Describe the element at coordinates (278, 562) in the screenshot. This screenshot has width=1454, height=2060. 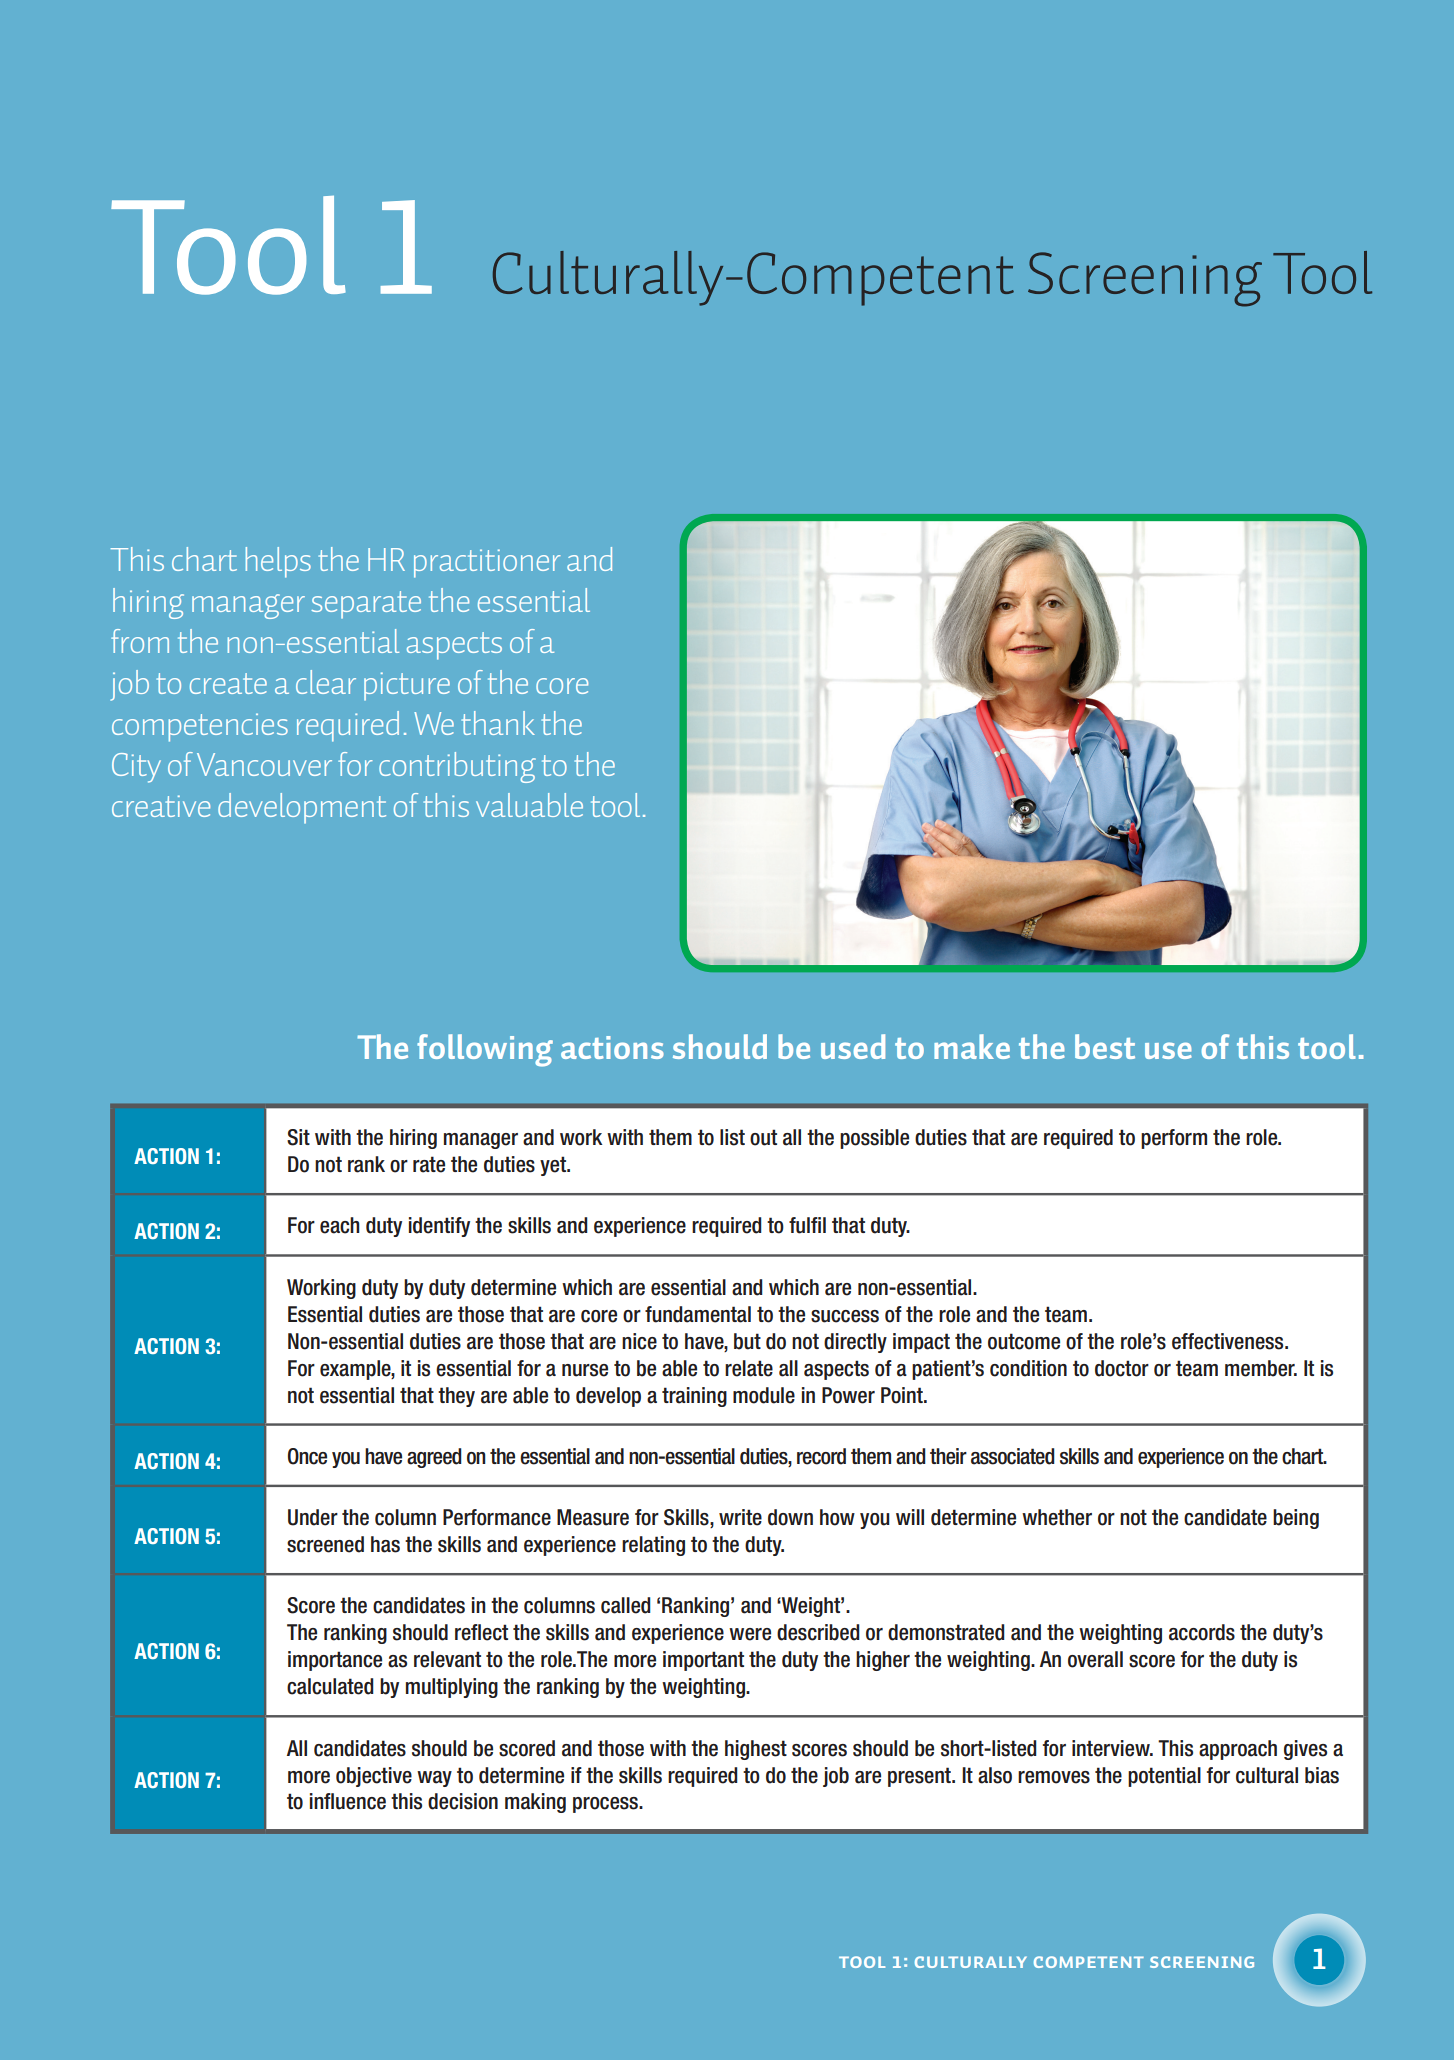
I see `helps` at that location.
